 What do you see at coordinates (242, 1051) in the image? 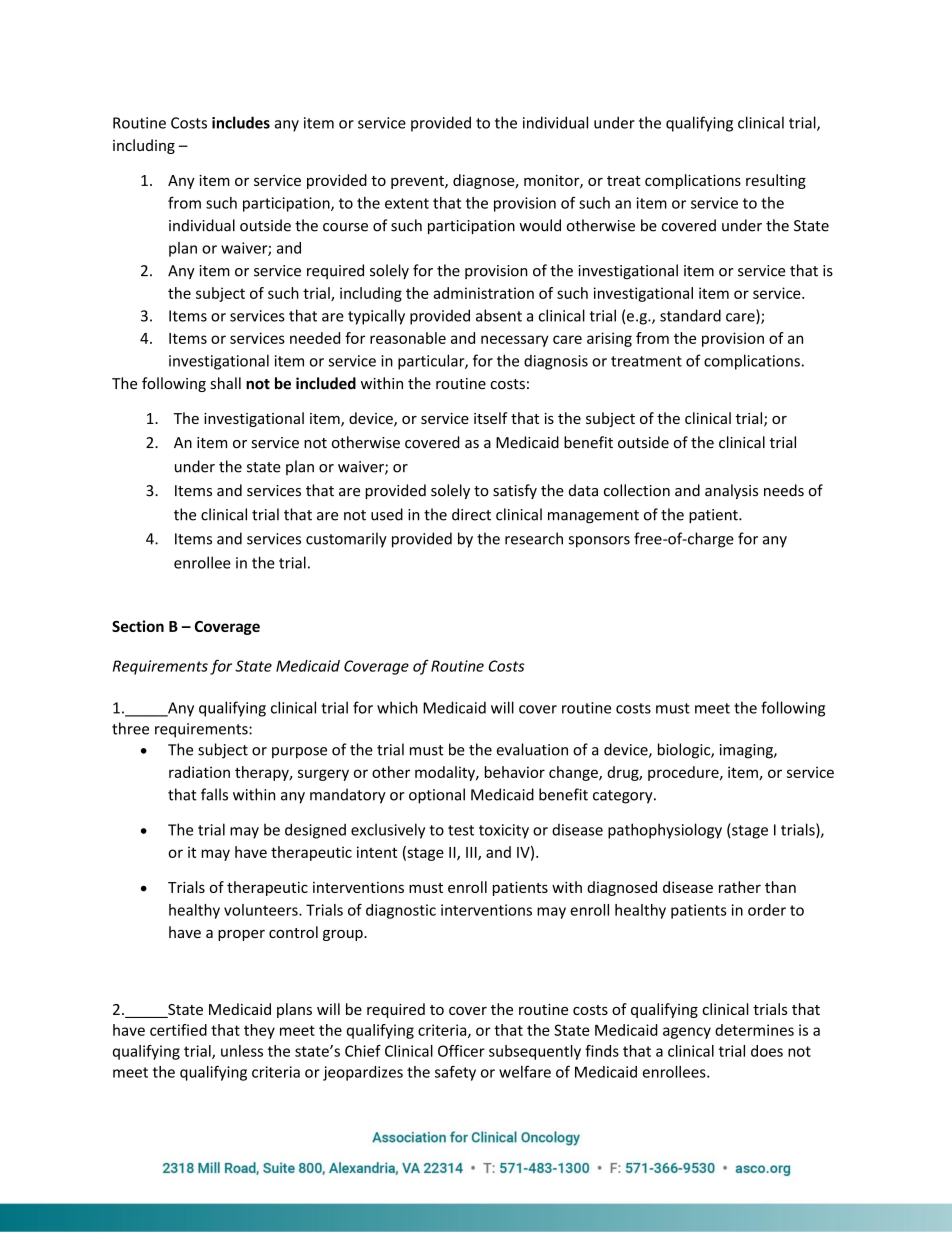
I see `unless` at bounding box center [242, 1051].
